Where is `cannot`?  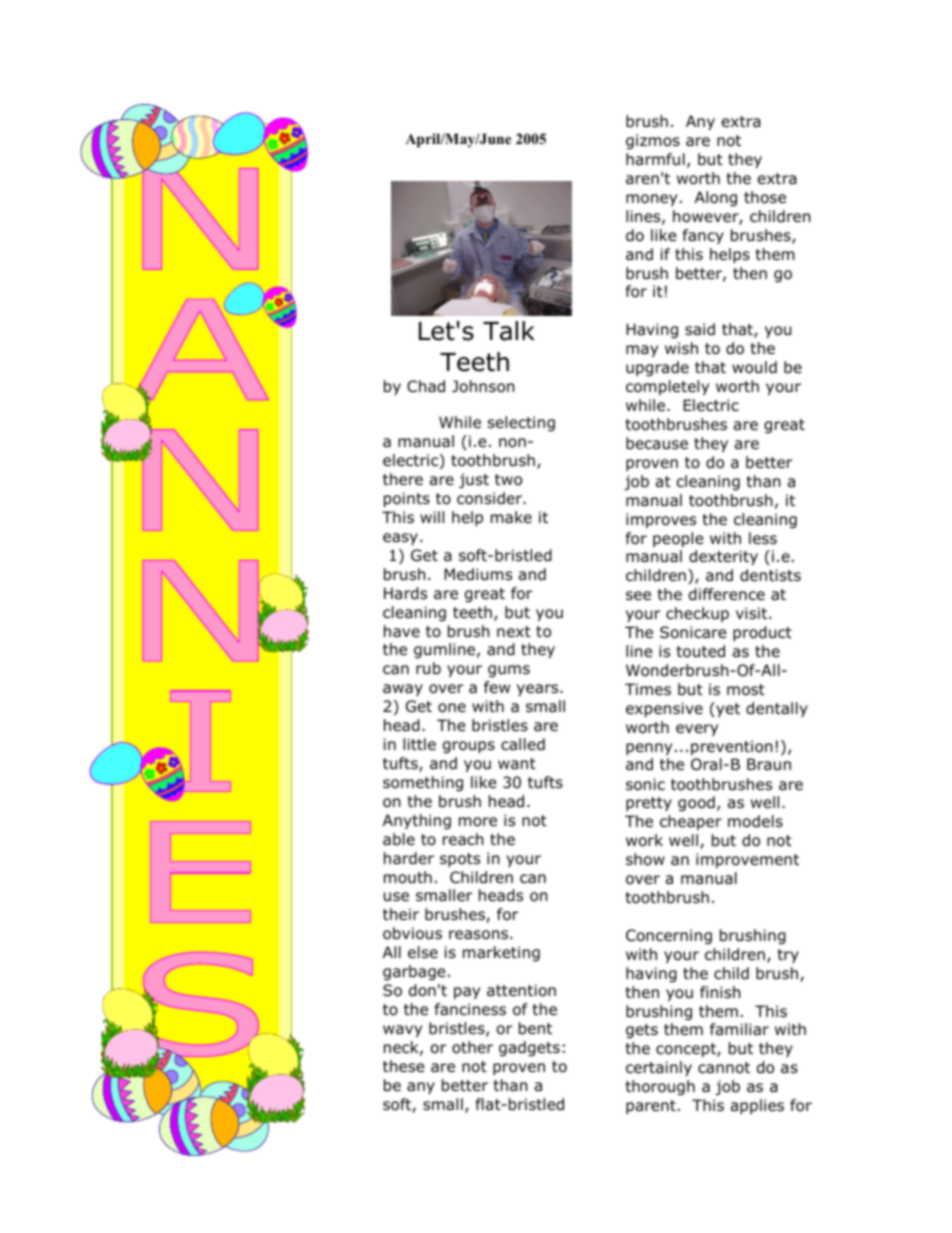
cannot is located at coordinates (724, 1068).
